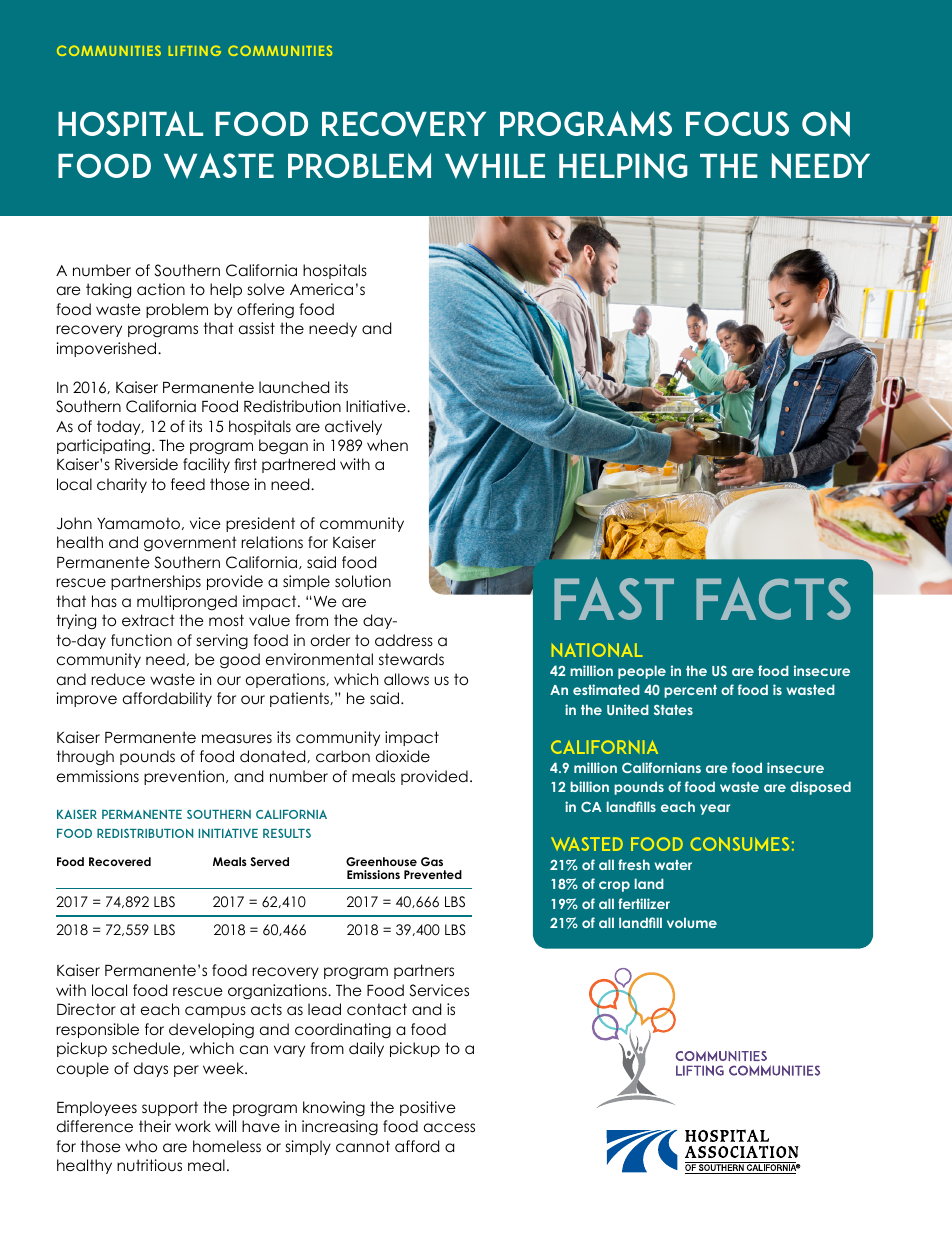  Describe the element at coordinates (737, 123) in the document. I see `Focus` at that location.
